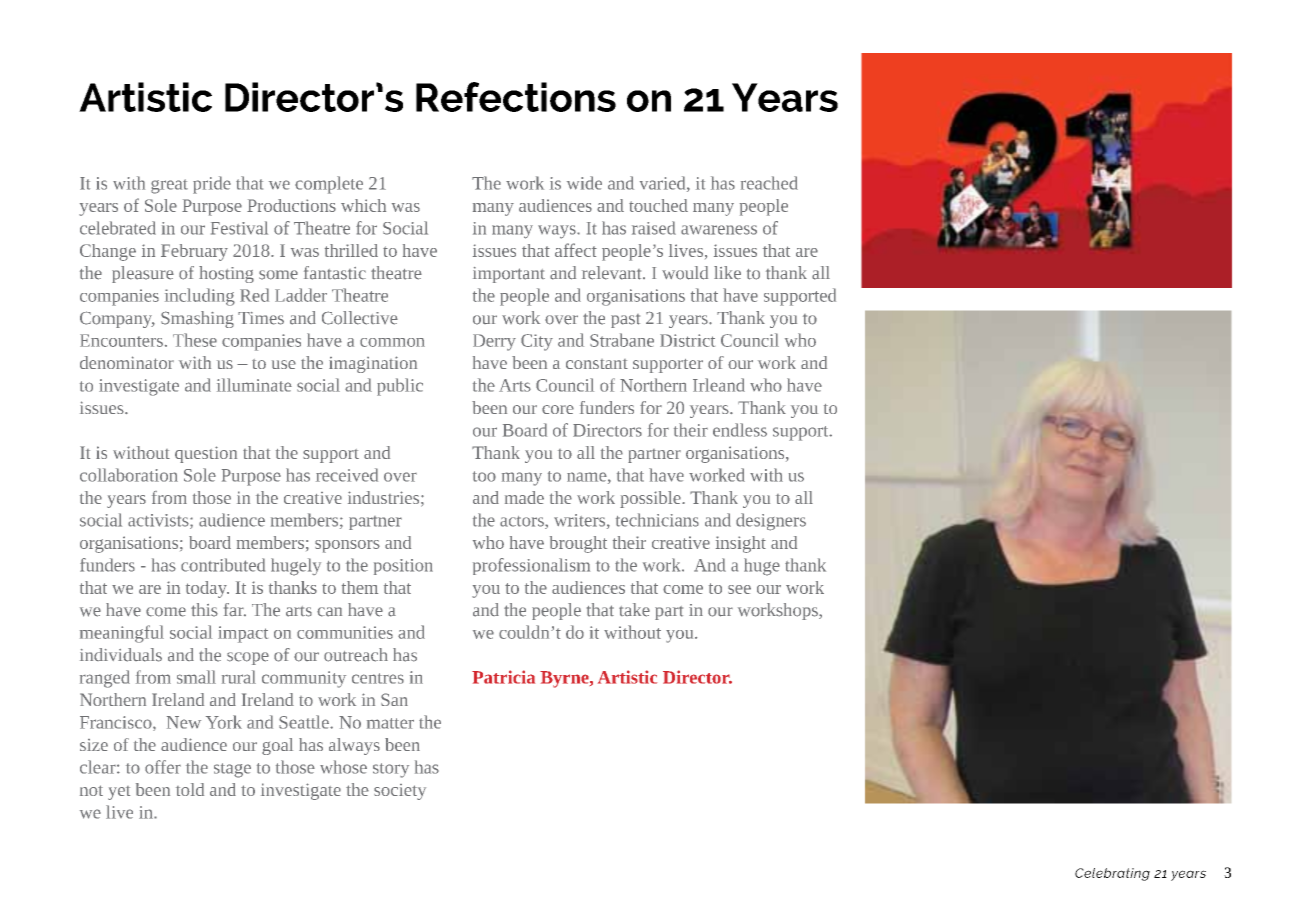 The height and width of the page is (924, 1311). I want to click on reached, so click(769, 183).
